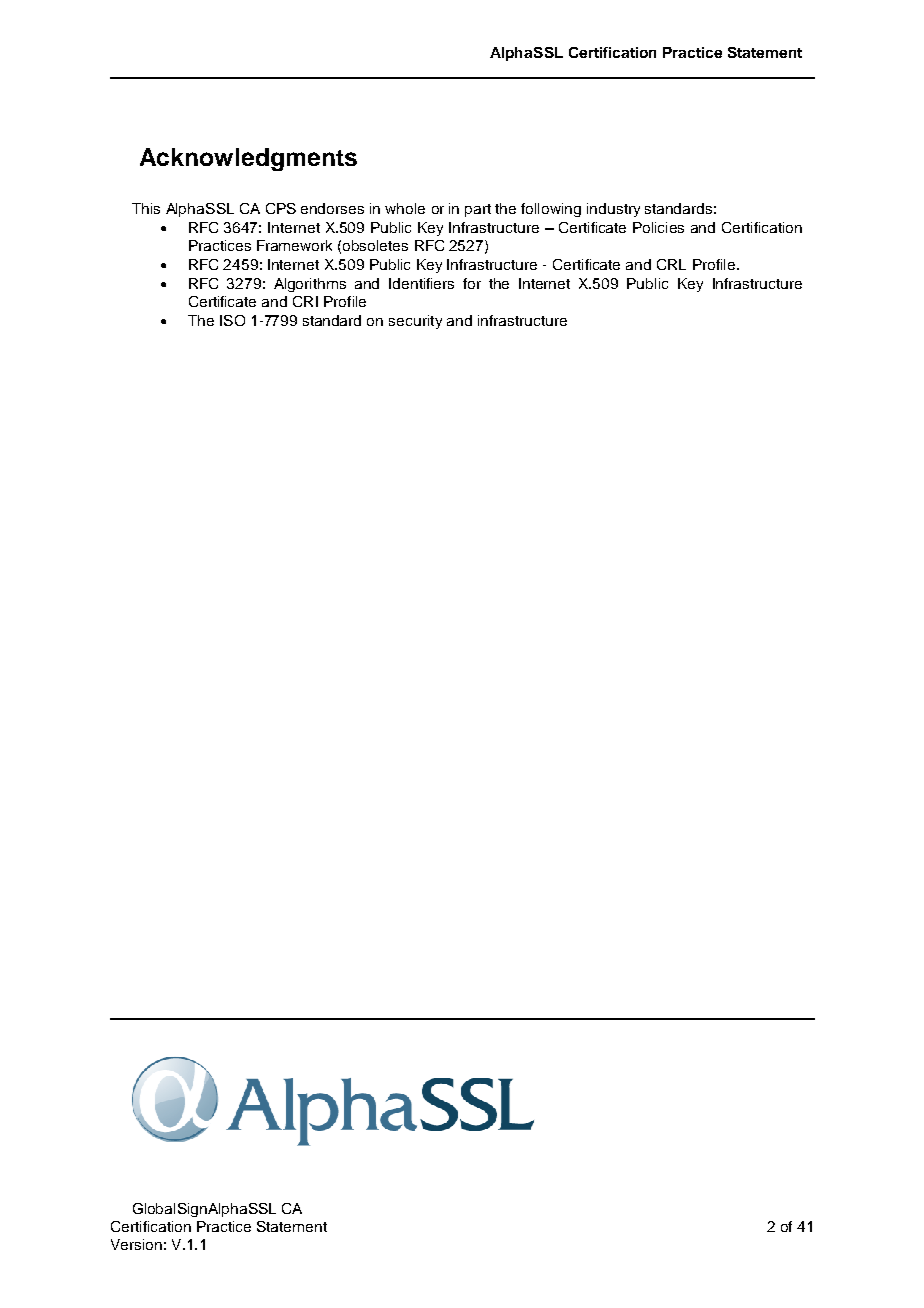  I want to click on Framework, so click(294, 245).
